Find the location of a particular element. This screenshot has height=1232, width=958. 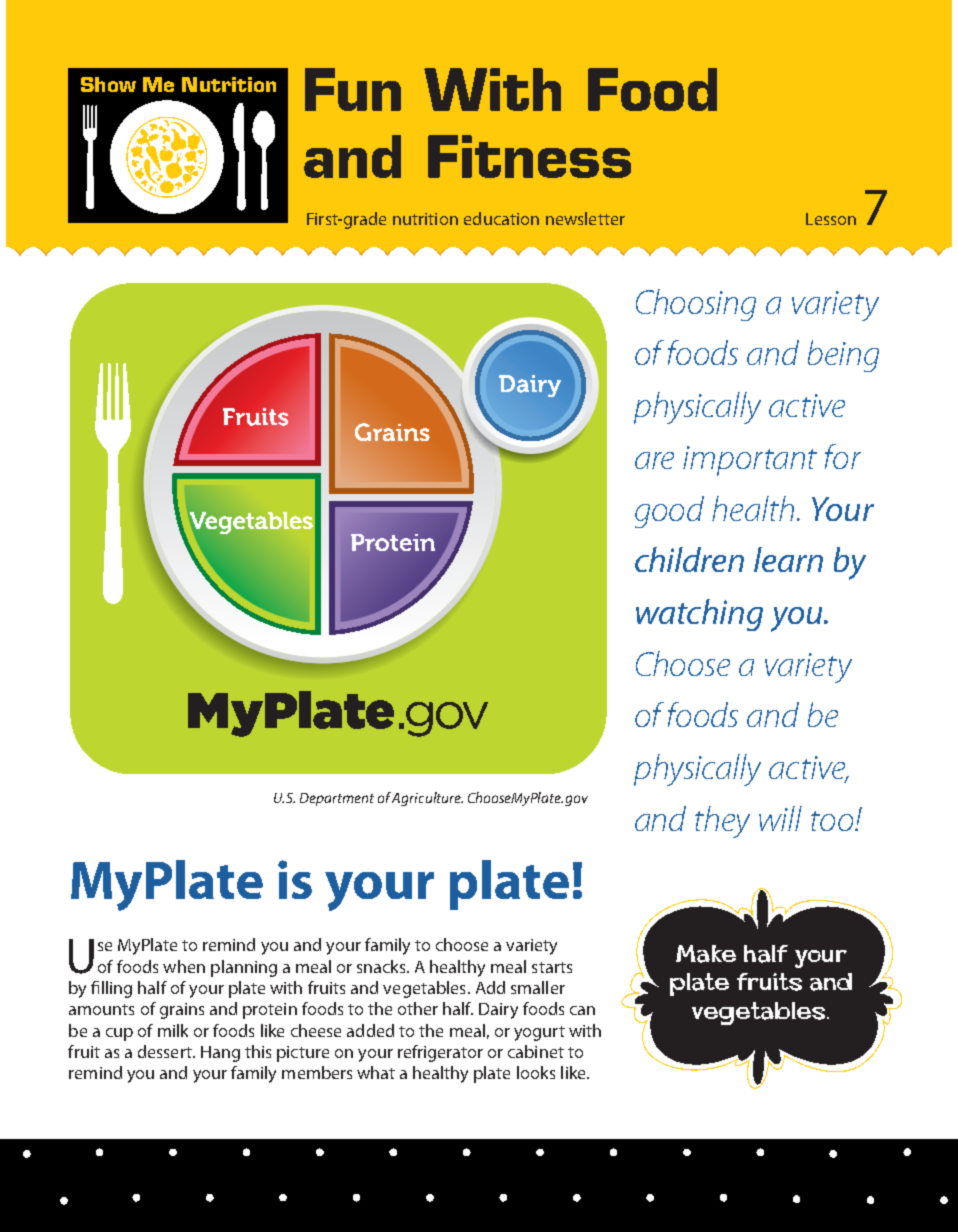

milk is located at coordinates (173, 1030).
